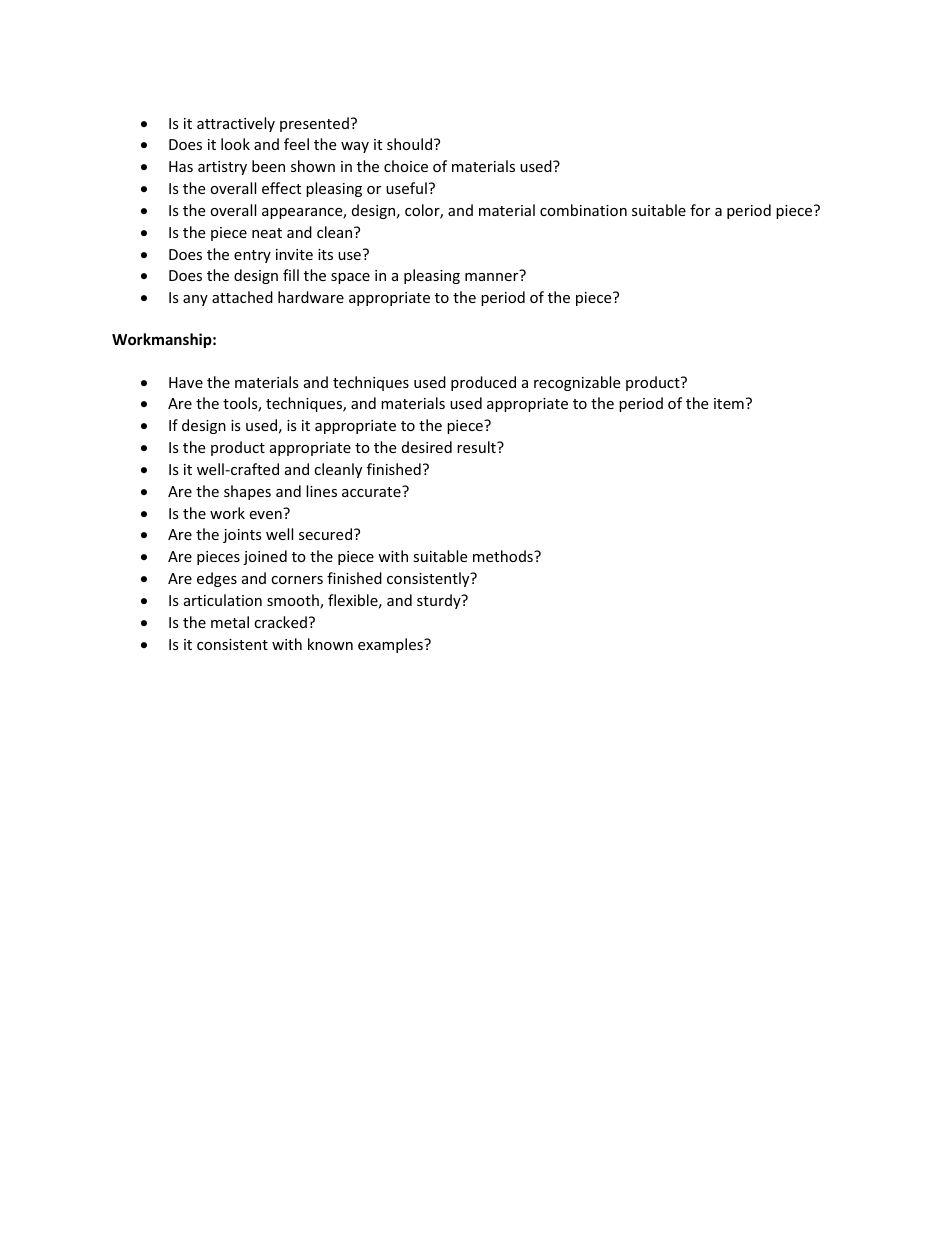  Describe the element at coordinates (247, 492) in the screenshot. I see `shapes` at that location.
